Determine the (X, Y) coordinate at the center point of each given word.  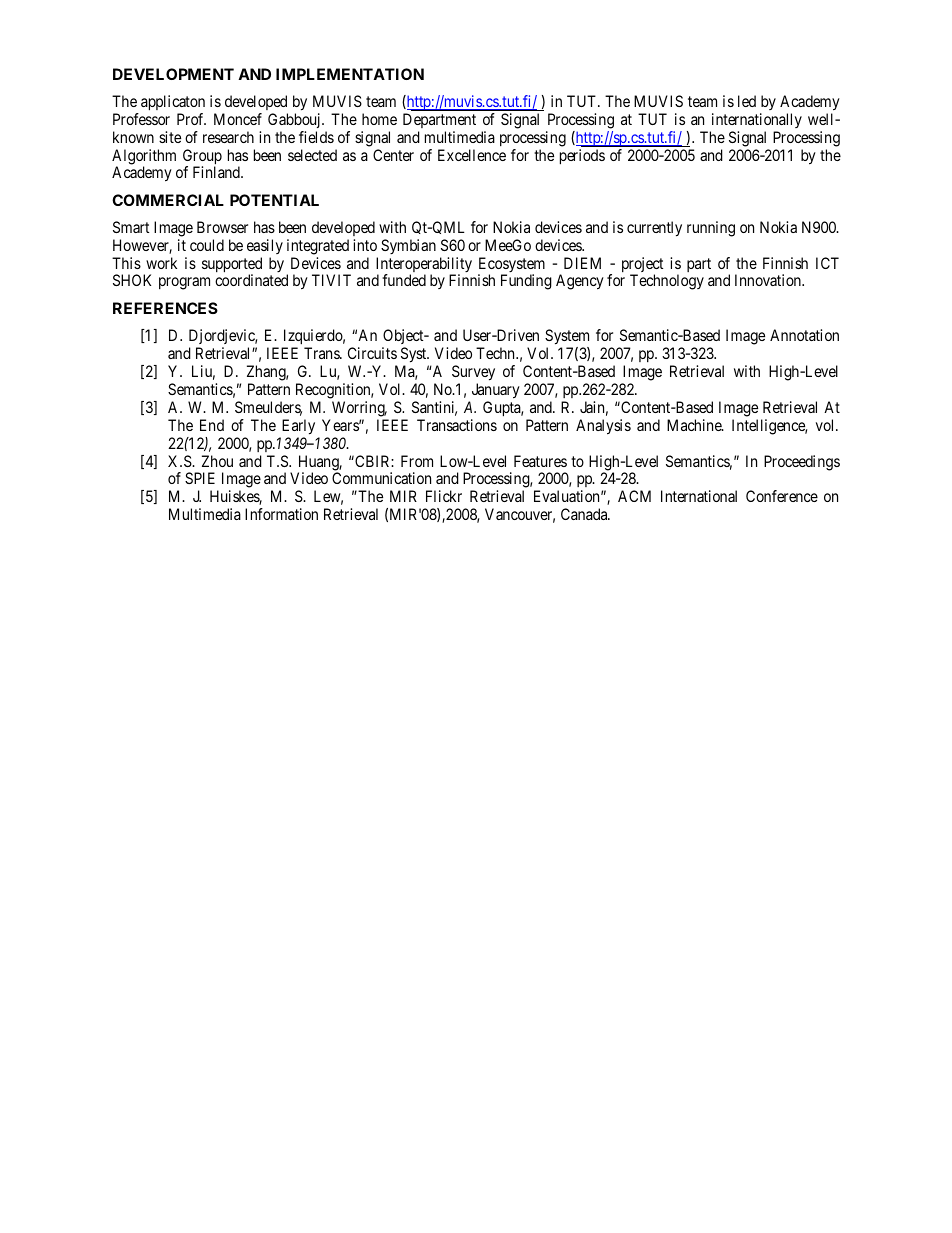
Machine (695, 425)
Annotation (804, 335)
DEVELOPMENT (173, 74)
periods (582, 157)
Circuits (372, 353)
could (207, 245)
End (212, 425)
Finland (217, 172)
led (747, 101)
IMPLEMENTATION (350, 74)
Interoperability (424, 266)
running (711, 229)
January (496, 391)
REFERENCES (165, 308)
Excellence (472, 155)
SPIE (200, 478)
